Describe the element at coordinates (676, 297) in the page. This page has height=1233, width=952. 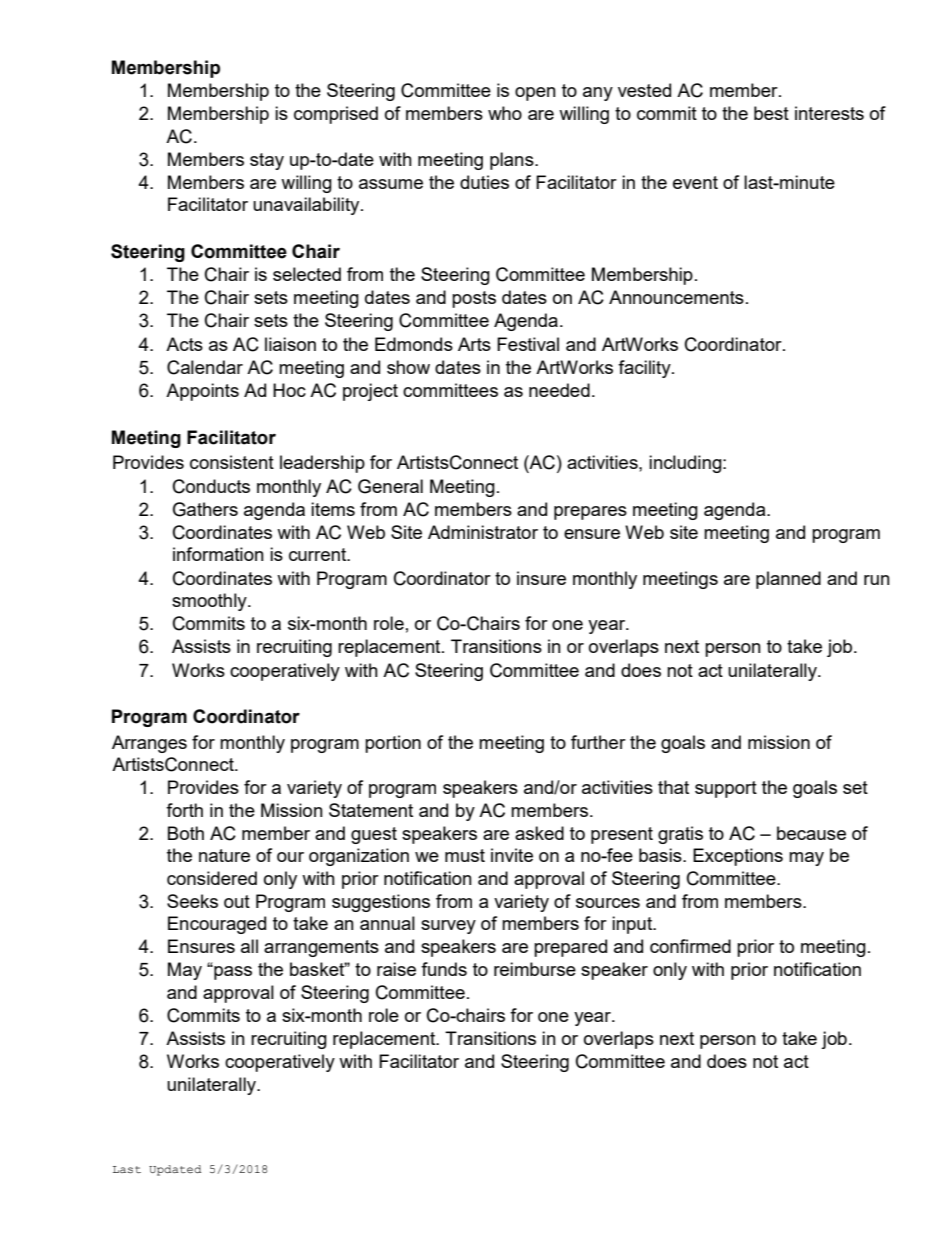
I see `Announcements` at that location.
